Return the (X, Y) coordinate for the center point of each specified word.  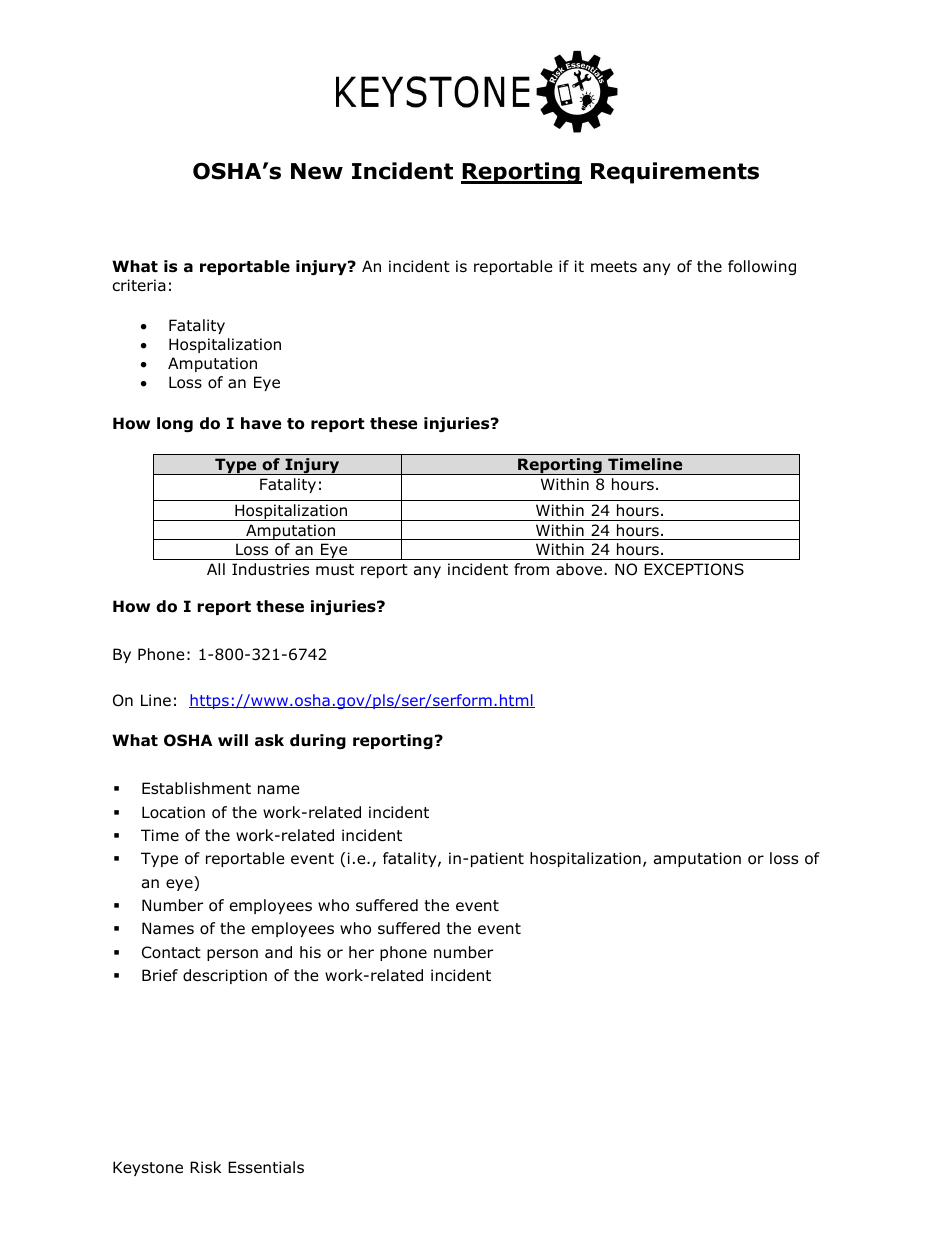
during (318, 741)
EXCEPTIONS (694, 569)
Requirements (675, 173)
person (232, 955)
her (361, 952)
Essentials (266, 1167)
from (531, 569)
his (310, 952)
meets (614, 266)
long (175, 424)
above (580, 569)
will (233, 740)
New (317, 171)
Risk (205, 1167)
